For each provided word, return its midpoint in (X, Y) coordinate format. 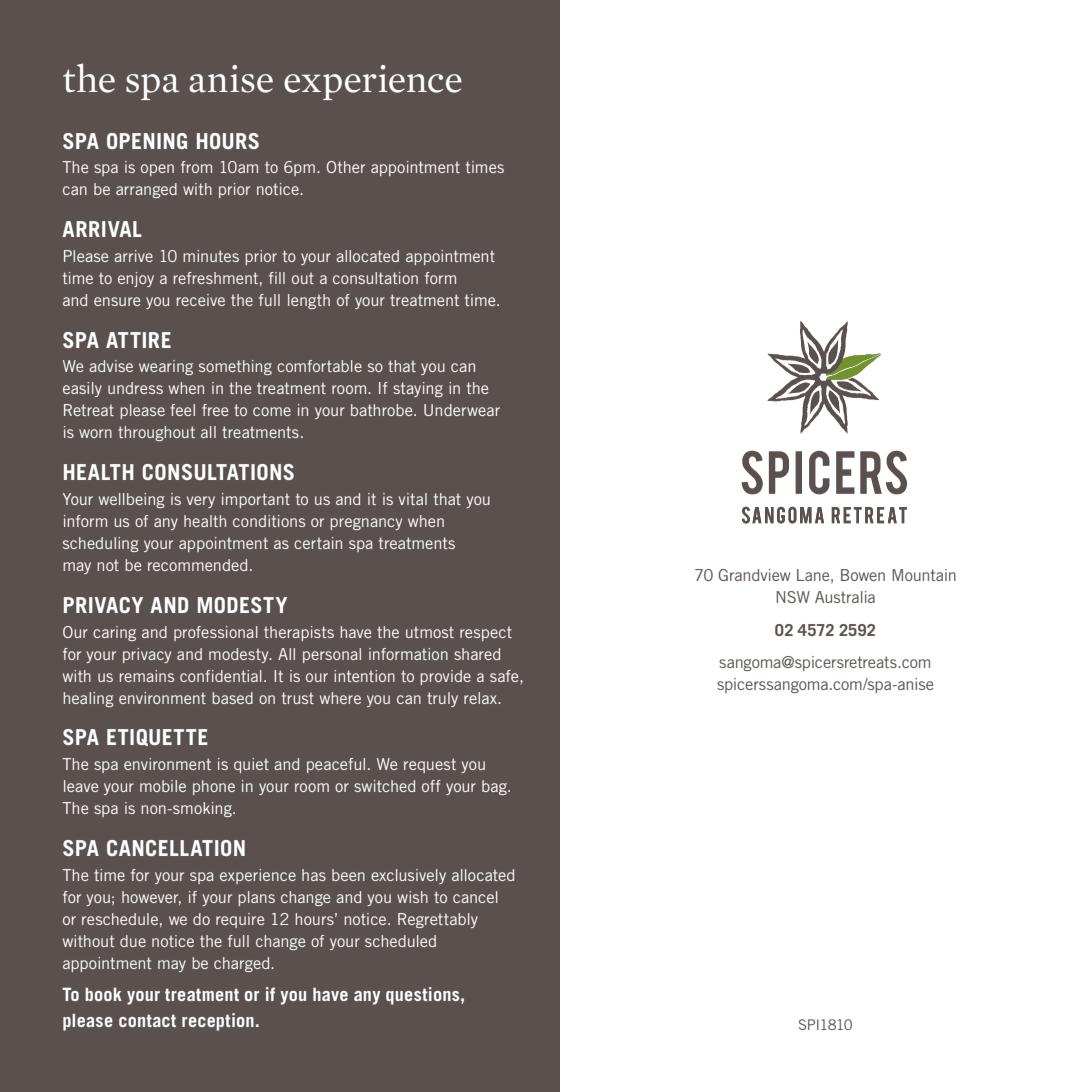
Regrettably (438, 920)
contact (147, 1021)
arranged (146, 190)
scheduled (400, 941)
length (309, 301)
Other (346, 167)
